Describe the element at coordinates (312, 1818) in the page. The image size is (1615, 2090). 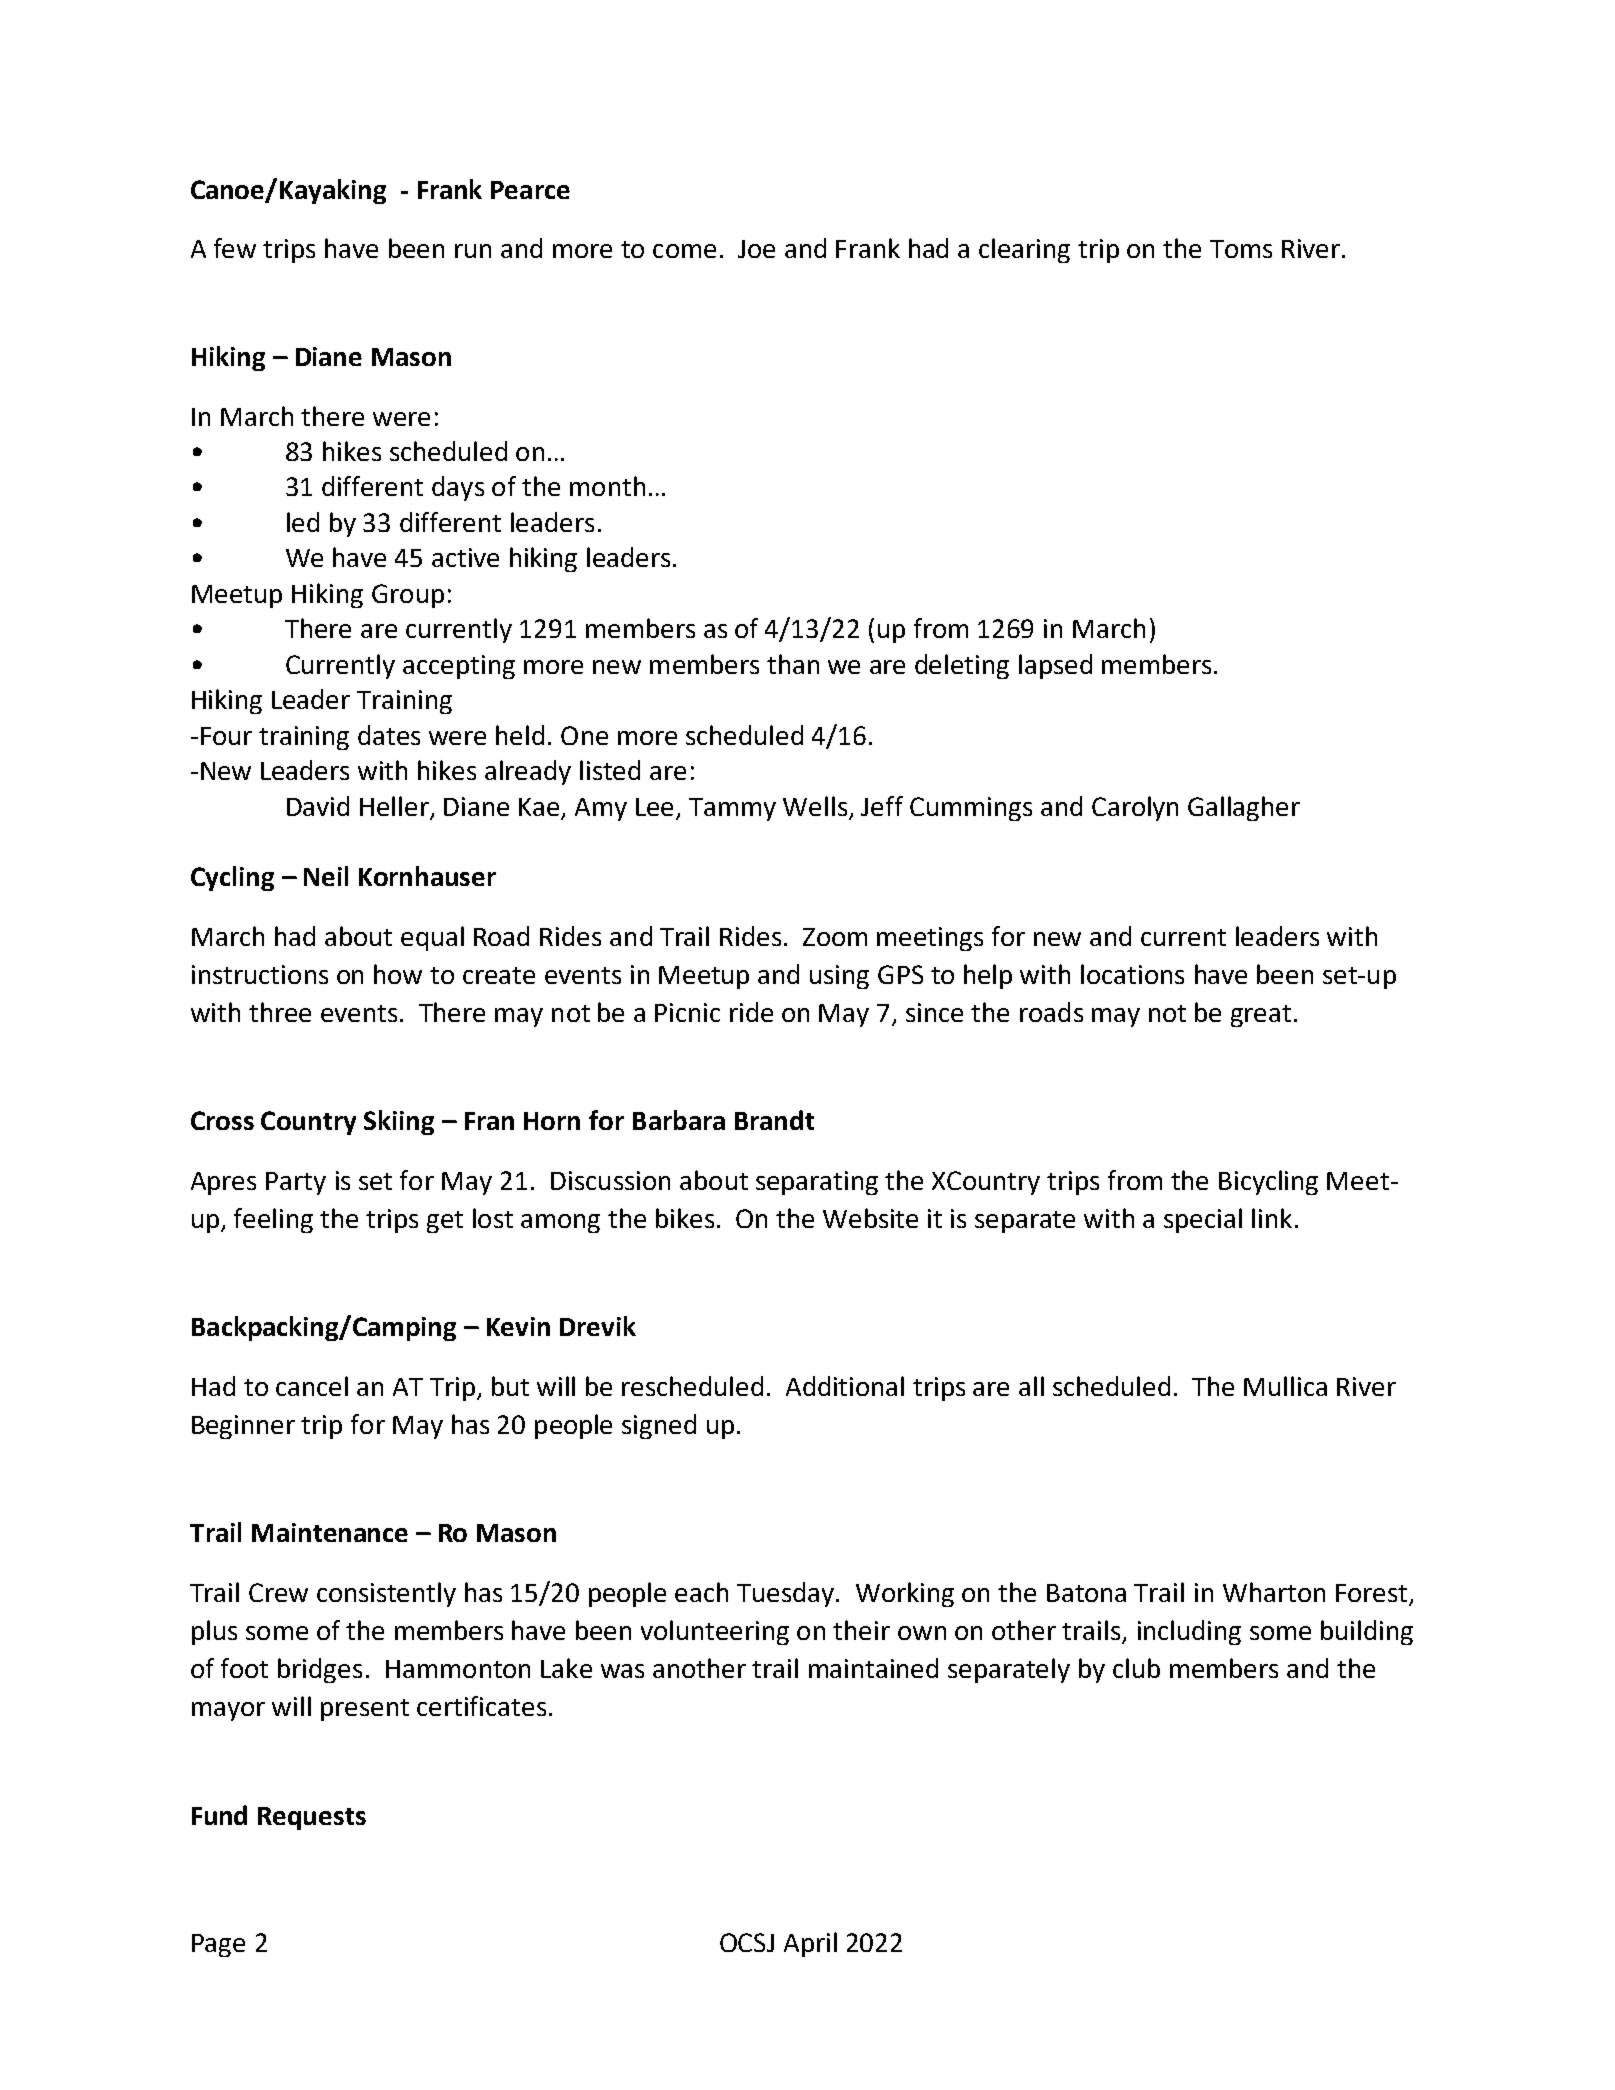
I see `Requests` at that location.
